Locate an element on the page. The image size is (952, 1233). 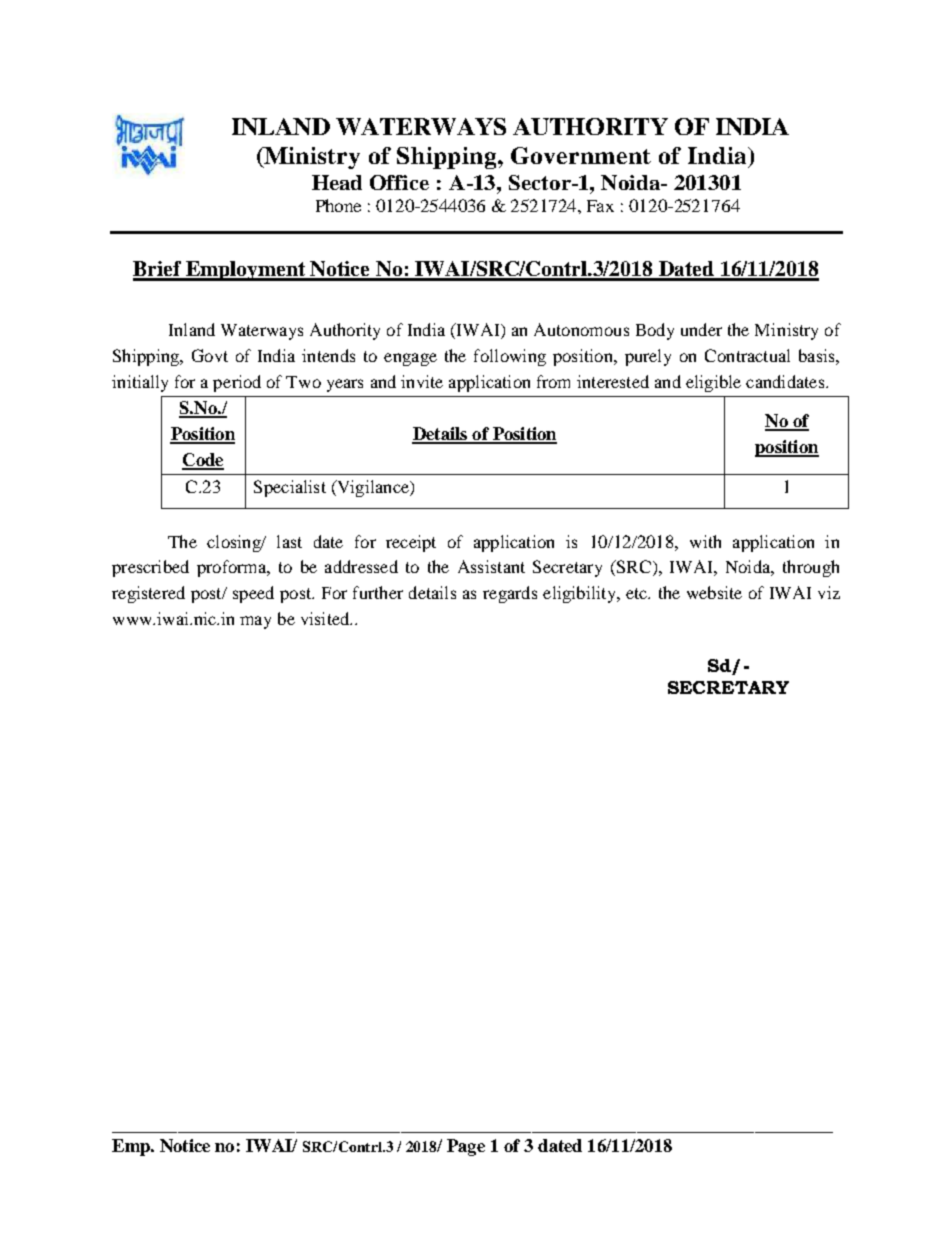
website is located at coordinates (714, 592).
